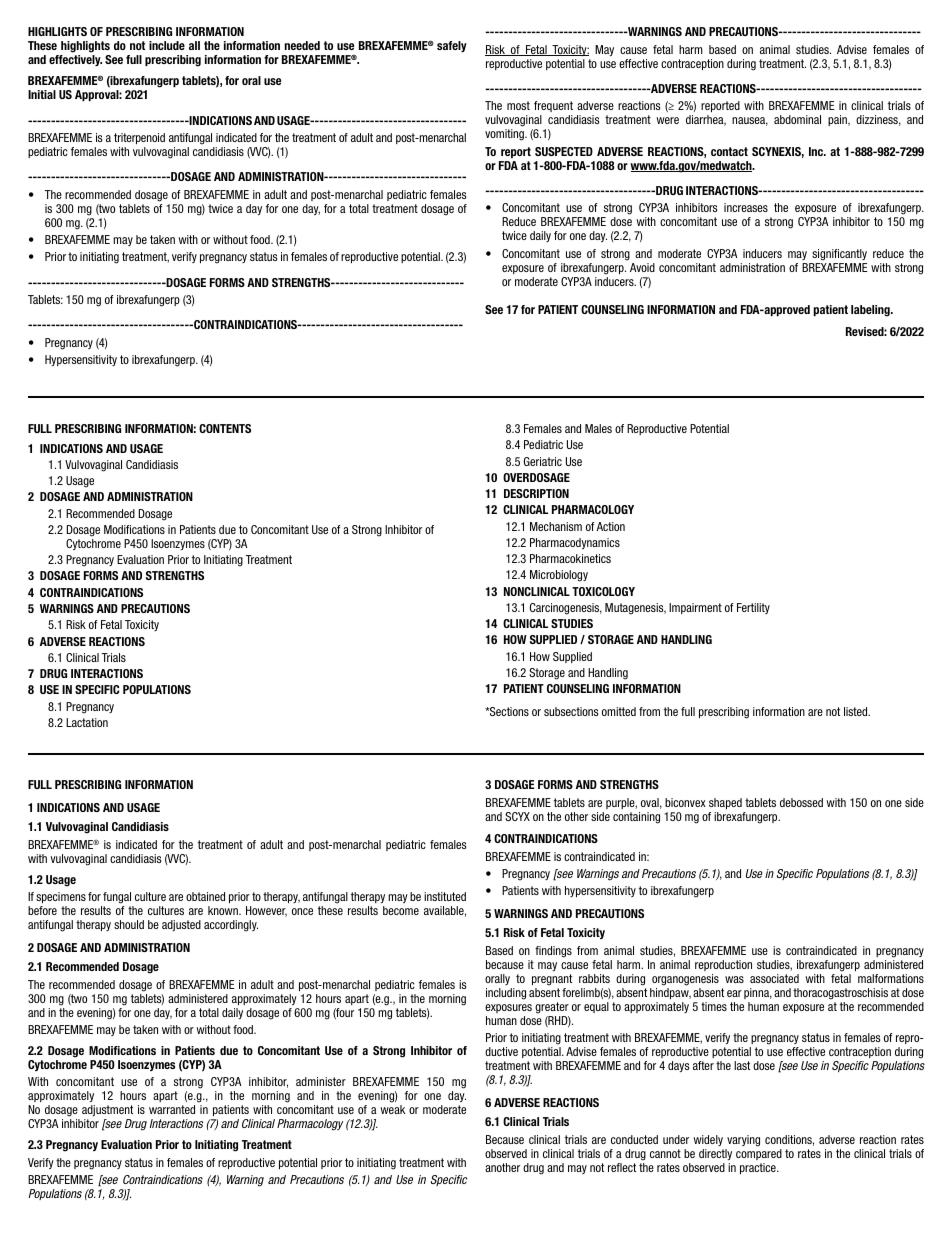 The width and height of the image is (952, 1233). I want to click on shaped, so click(725, 803).
